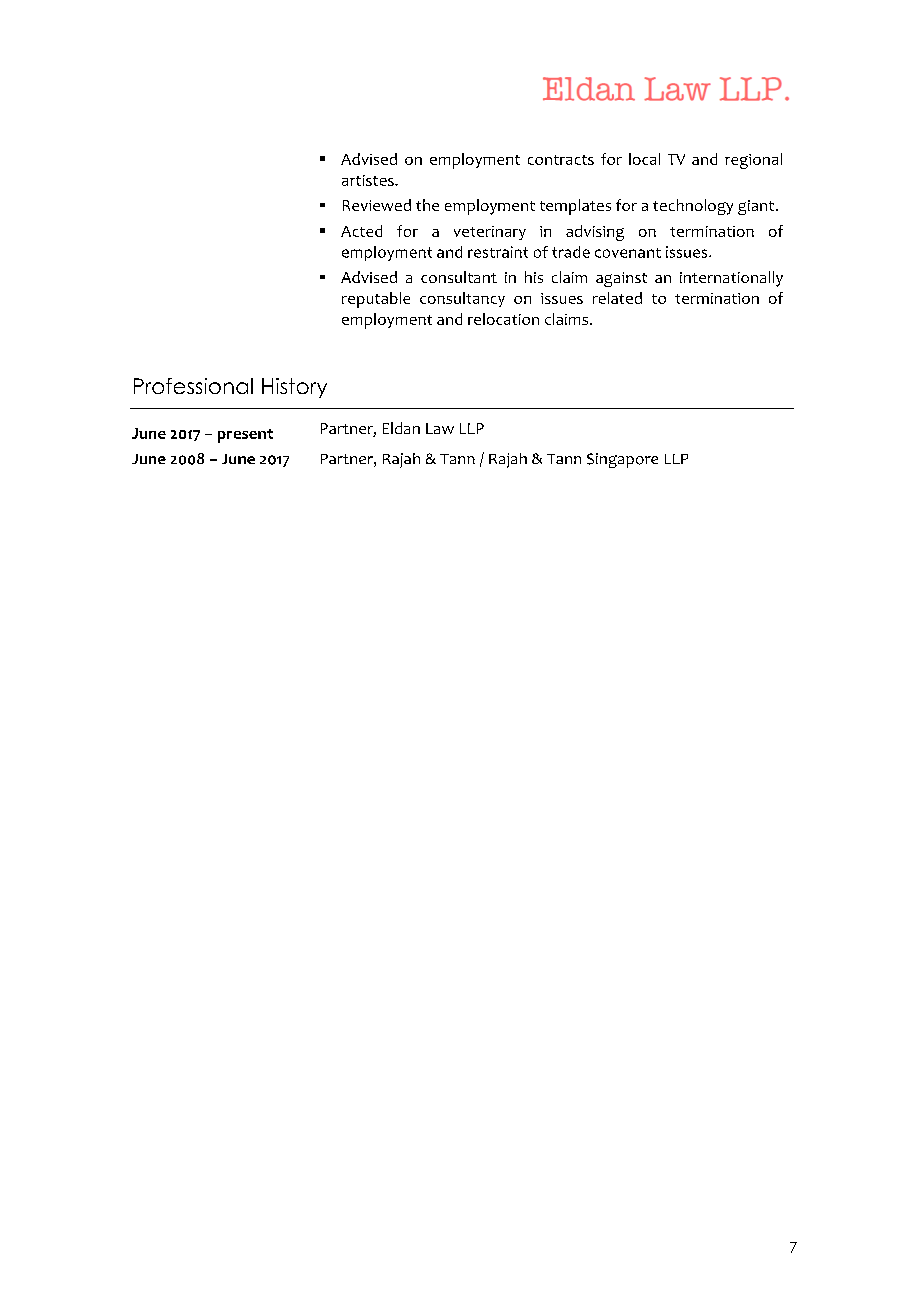 Image resolution: width=924 pixels, height=1308 pixels. What do you see at coordinates (617, 298) in the screenshot?
I see `related` at bounding box center [617, 298].
